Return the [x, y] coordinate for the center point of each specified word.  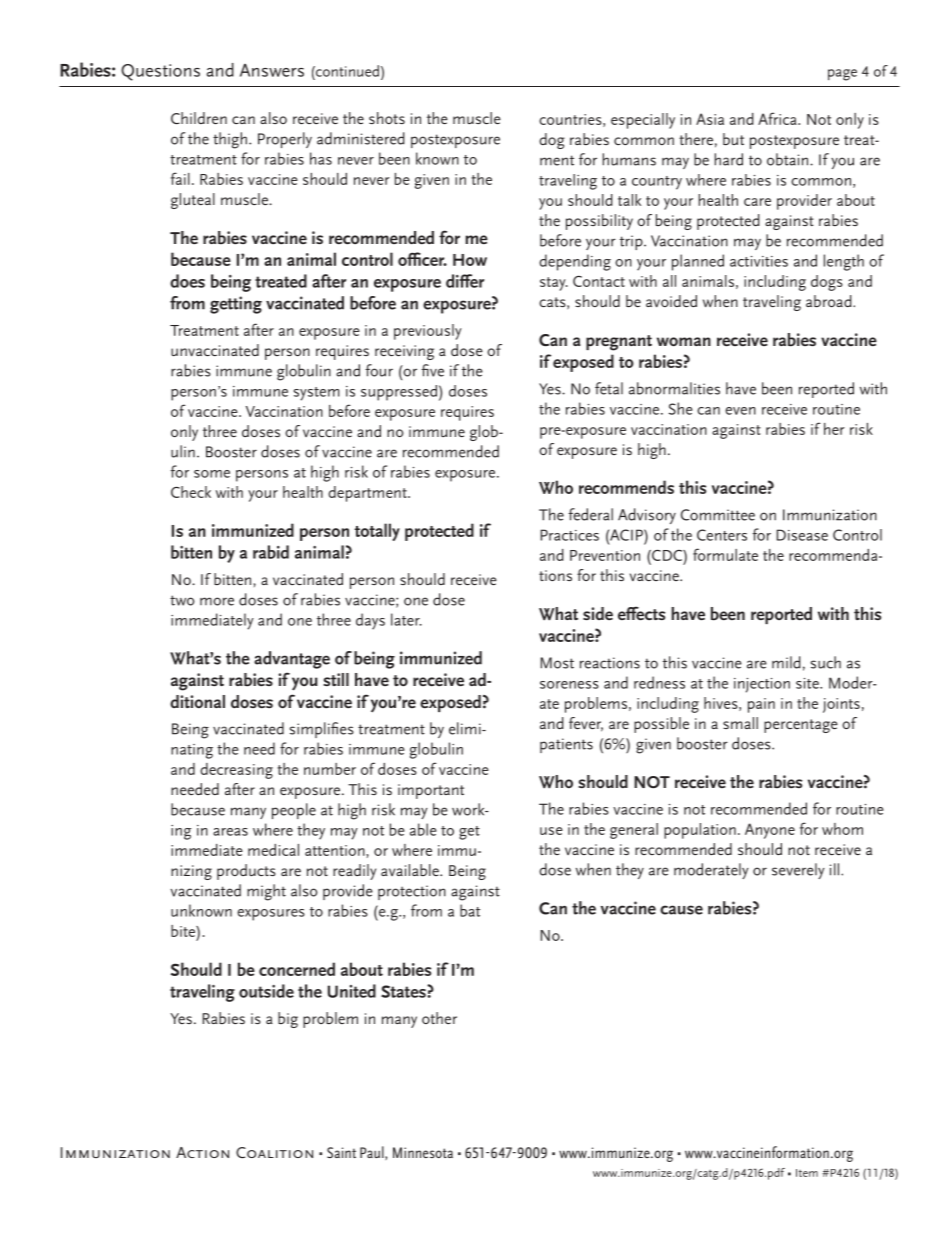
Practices [569, 535]
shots [387, 118]
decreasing [236, 771]
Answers [272, 70]
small [740, 723]
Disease [802, 535]
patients [566, 745]
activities [759, 261]
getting [236, 305]
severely [798, 871]
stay [554, 284]
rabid [271, 552]
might [266, 892]
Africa [778, 118]
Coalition [274, 1152]
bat [470, 910]
